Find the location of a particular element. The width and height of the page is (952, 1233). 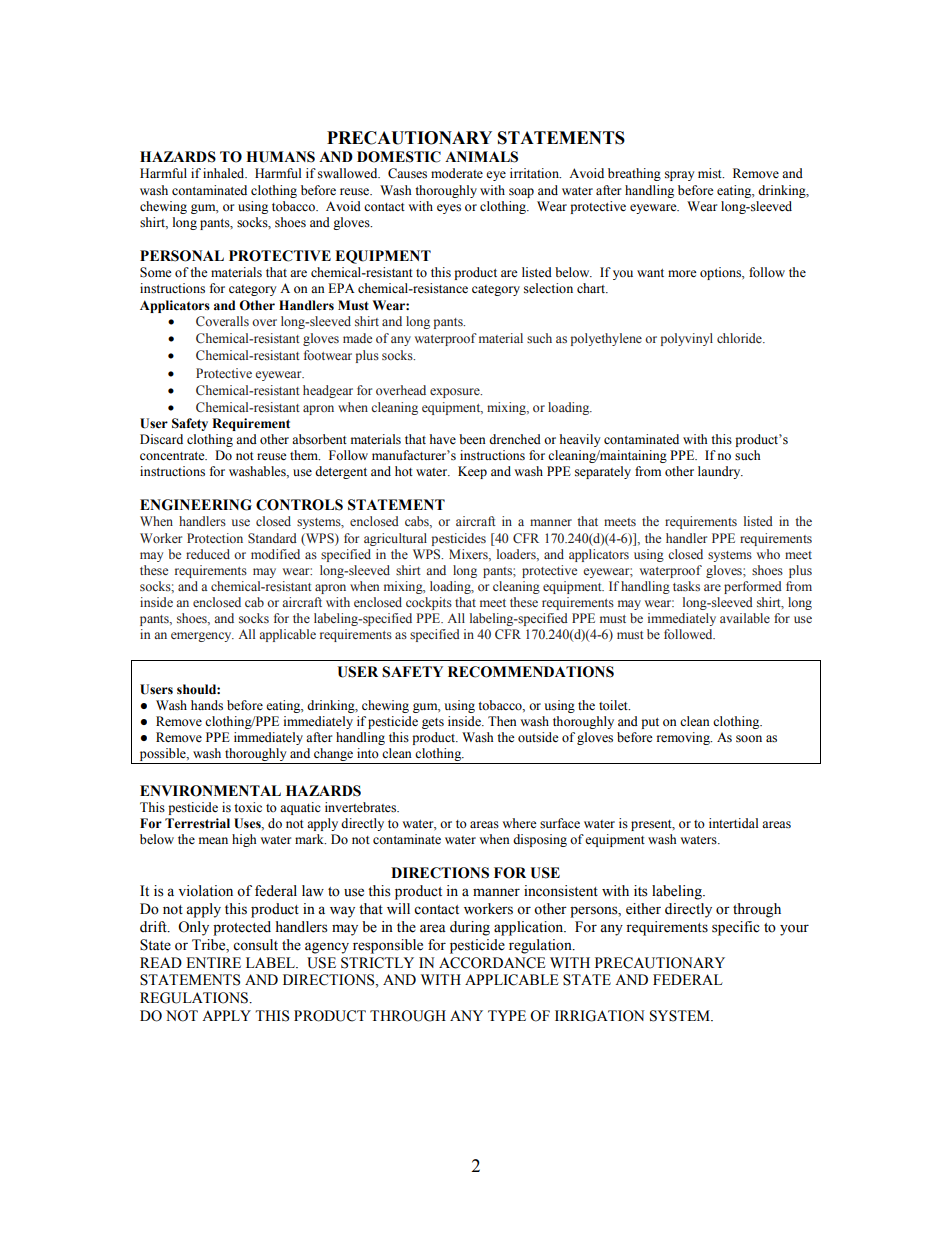

ENVIRONMENTAL is located at coordinates (210, 791).
